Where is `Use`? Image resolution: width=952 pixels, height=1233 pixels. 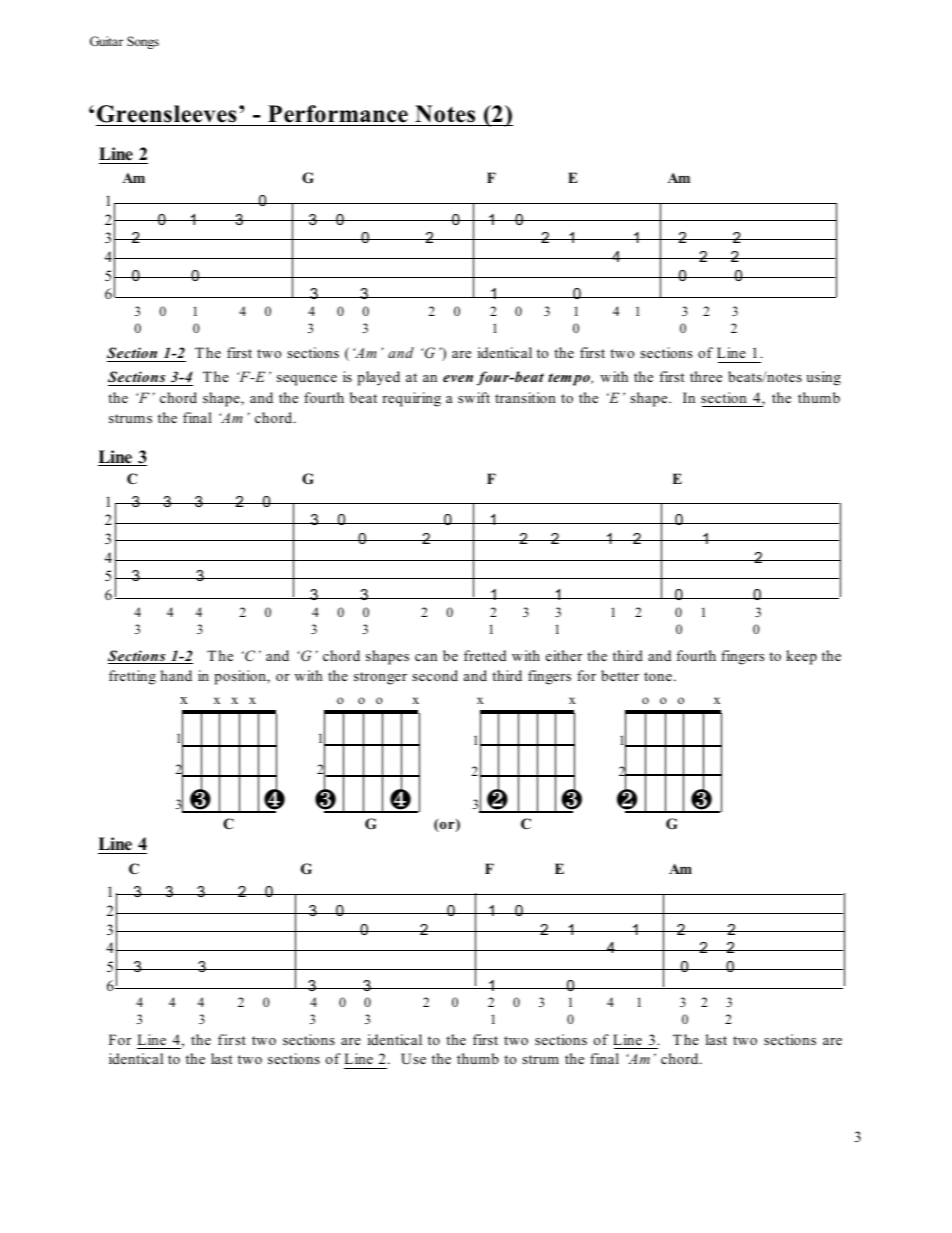 Use is located at coordinates (413, 1059).
